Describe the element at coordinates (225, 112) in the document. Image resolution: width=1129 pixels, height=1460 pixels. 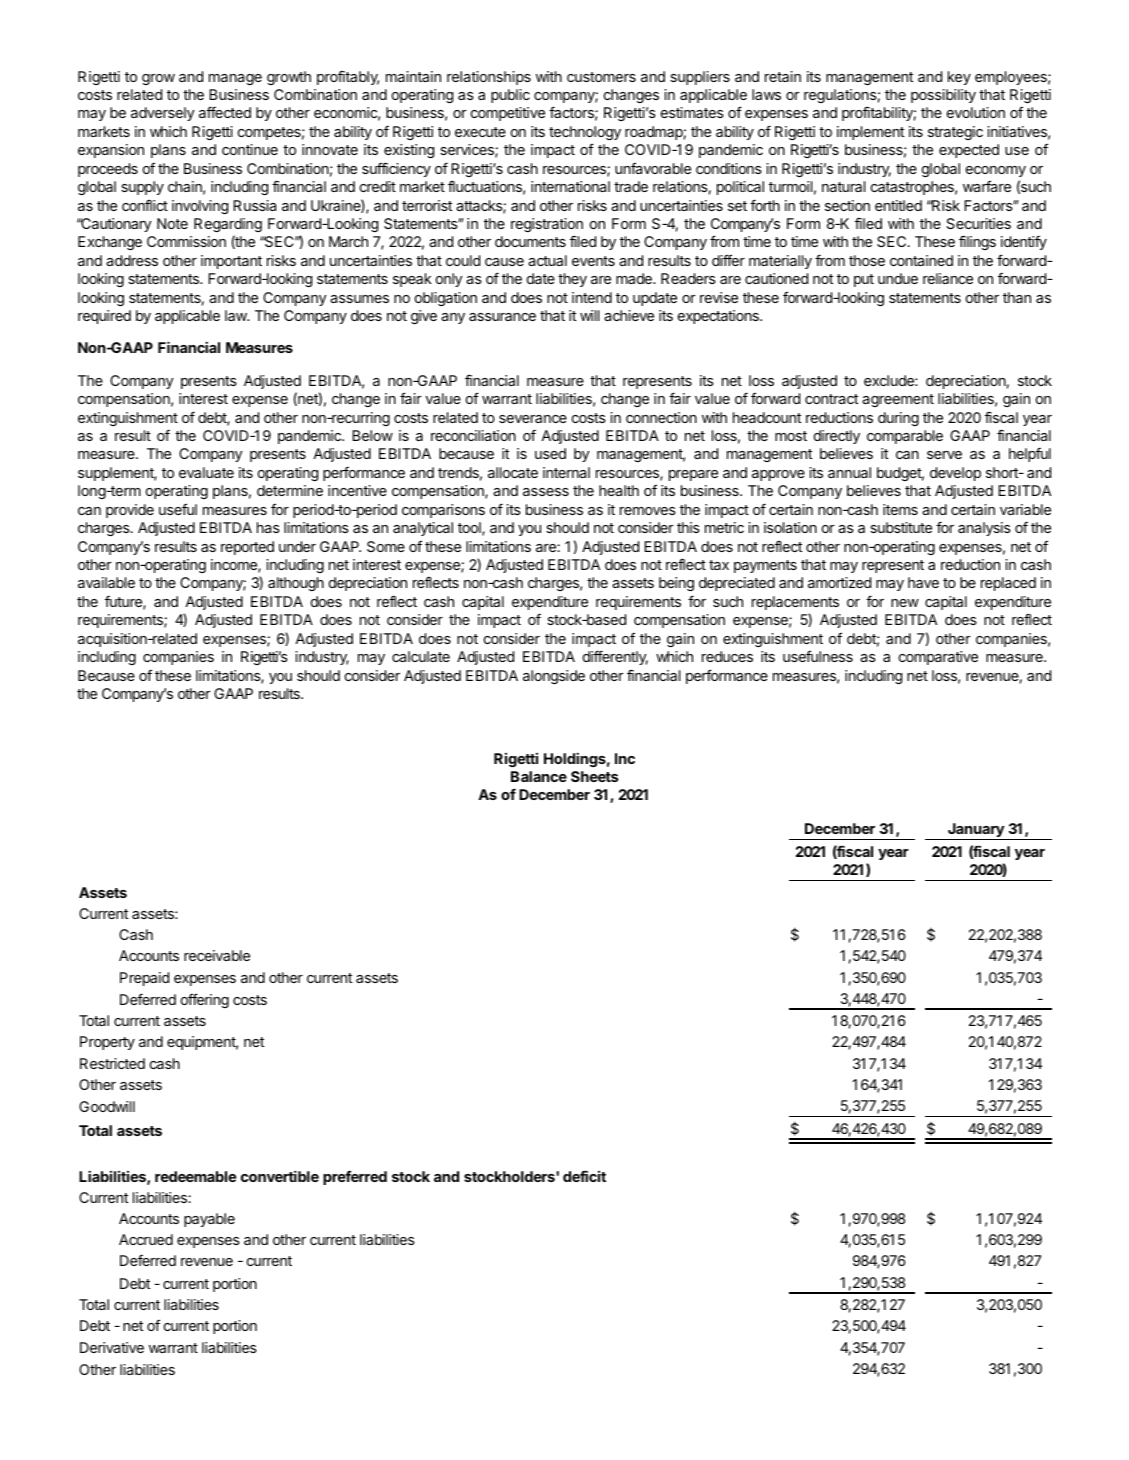
I see `affected` at that location.
